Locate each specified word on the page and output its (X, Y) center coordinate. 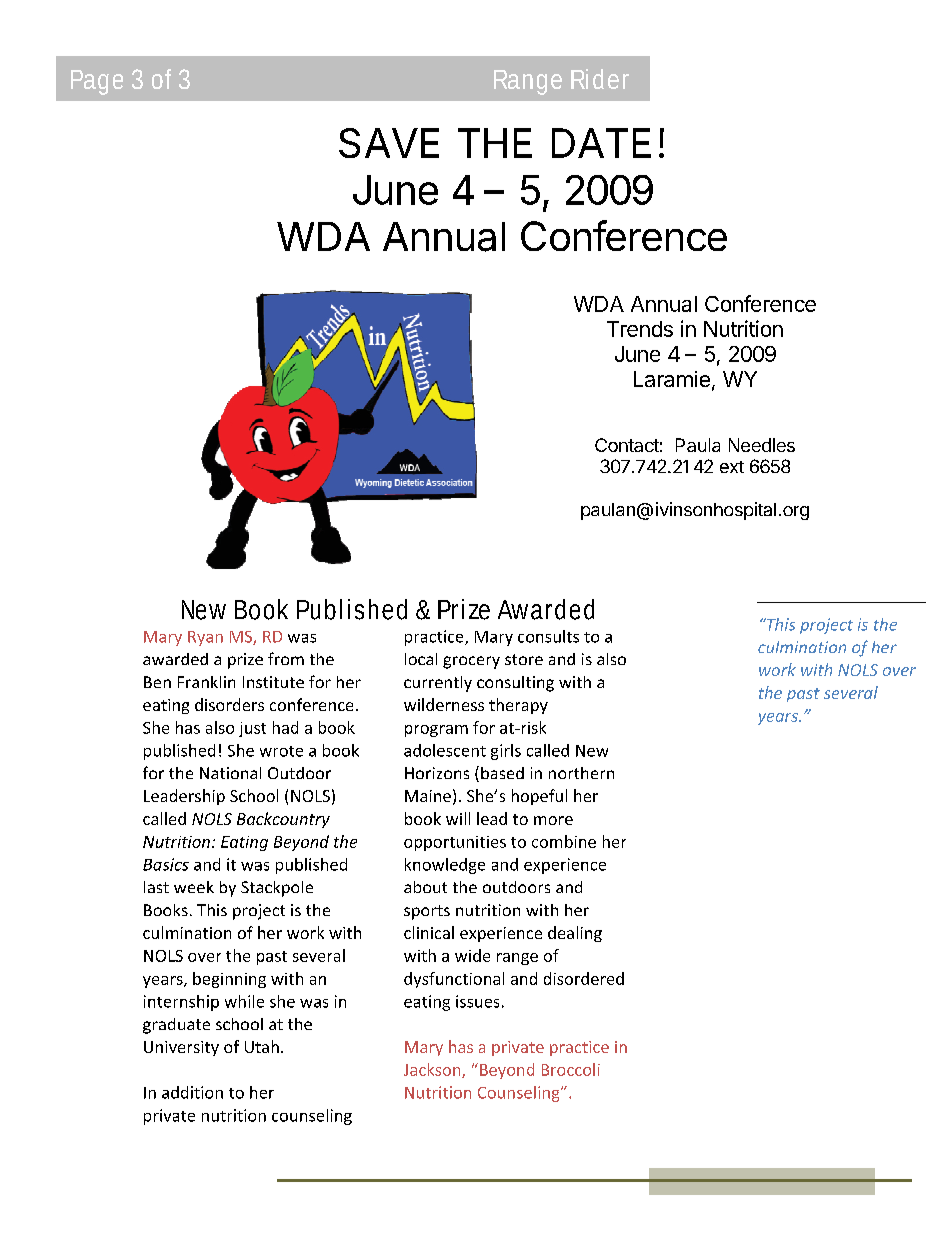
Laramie (672, 379)
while (244, 1001)
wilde (424, 704)
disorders (229, 704)
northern (581, 773)
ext (732, 467)
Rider (600, 79)
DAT (590, 143)
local (421, 659)
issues (477, 1001)
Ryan (205, 638)
